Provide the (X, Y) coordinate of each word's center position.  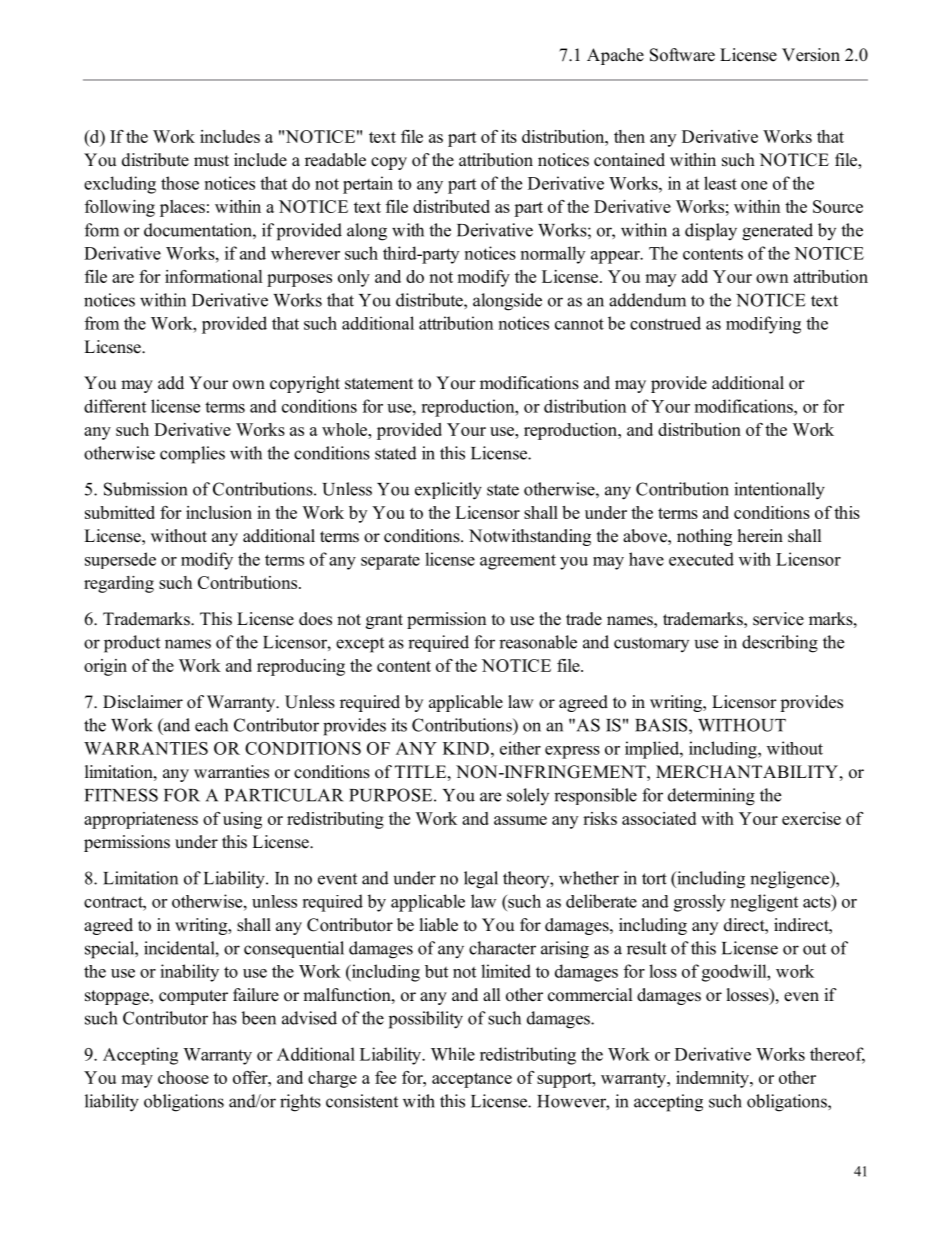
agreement (518, 562)
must (211, 161)
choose (183, 1077)
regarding (119, 584)
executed (701, 559)
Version (811, 55)
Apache (615, 56)
